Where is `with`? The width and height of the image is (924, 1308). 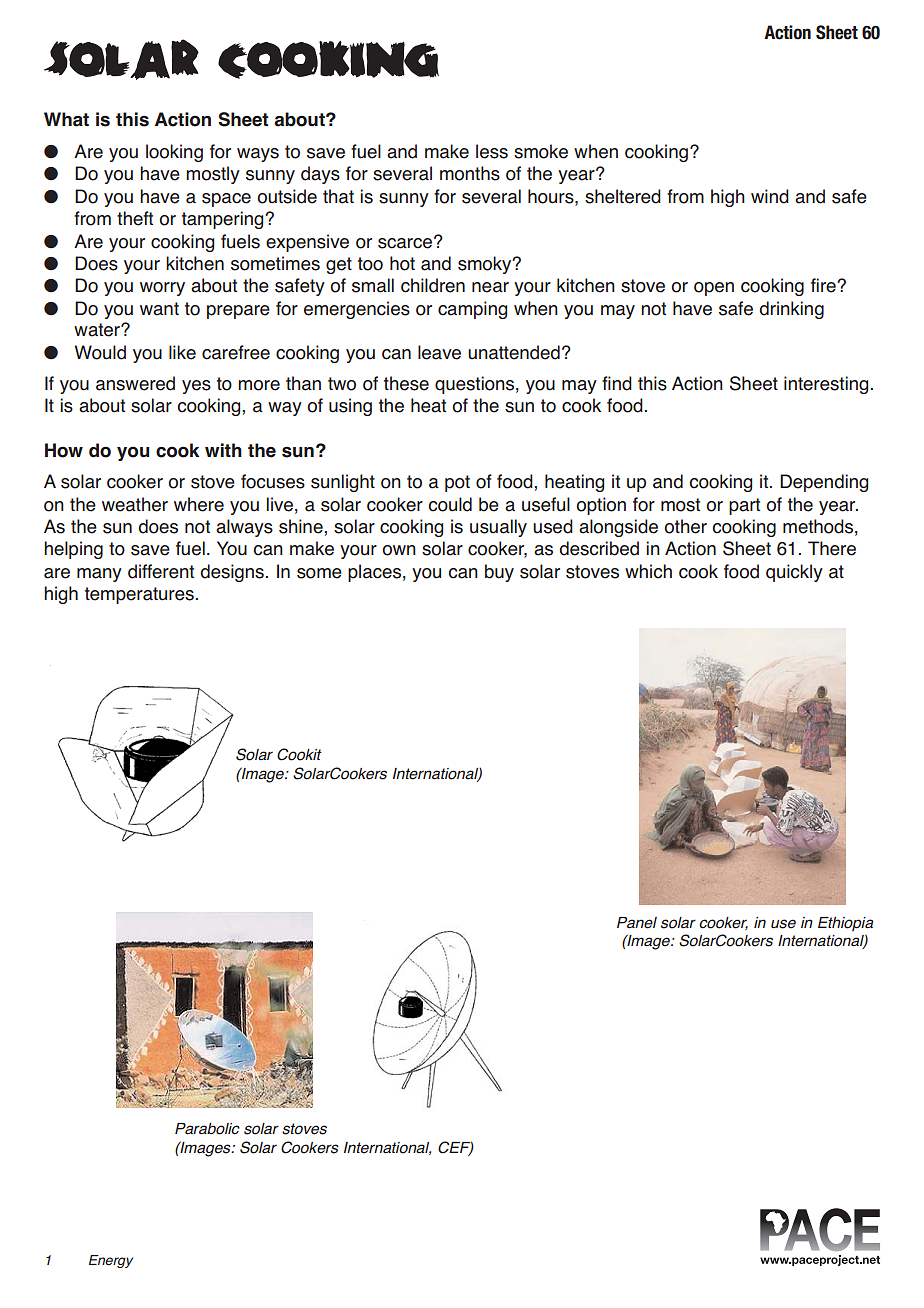
with is located at coordinates (223, 450).
